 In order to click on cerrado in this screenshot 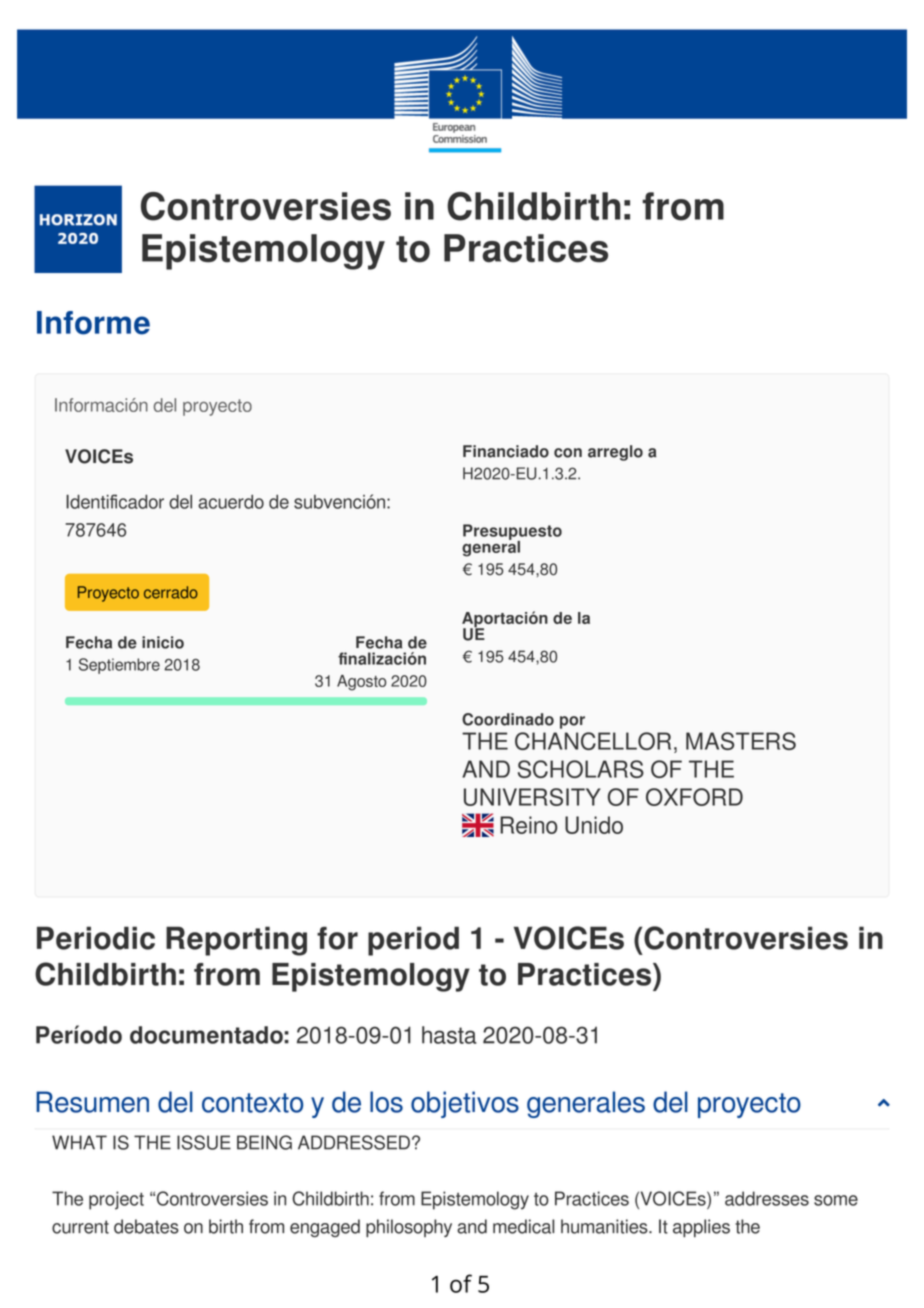, I will do `click(171, 592)`.
